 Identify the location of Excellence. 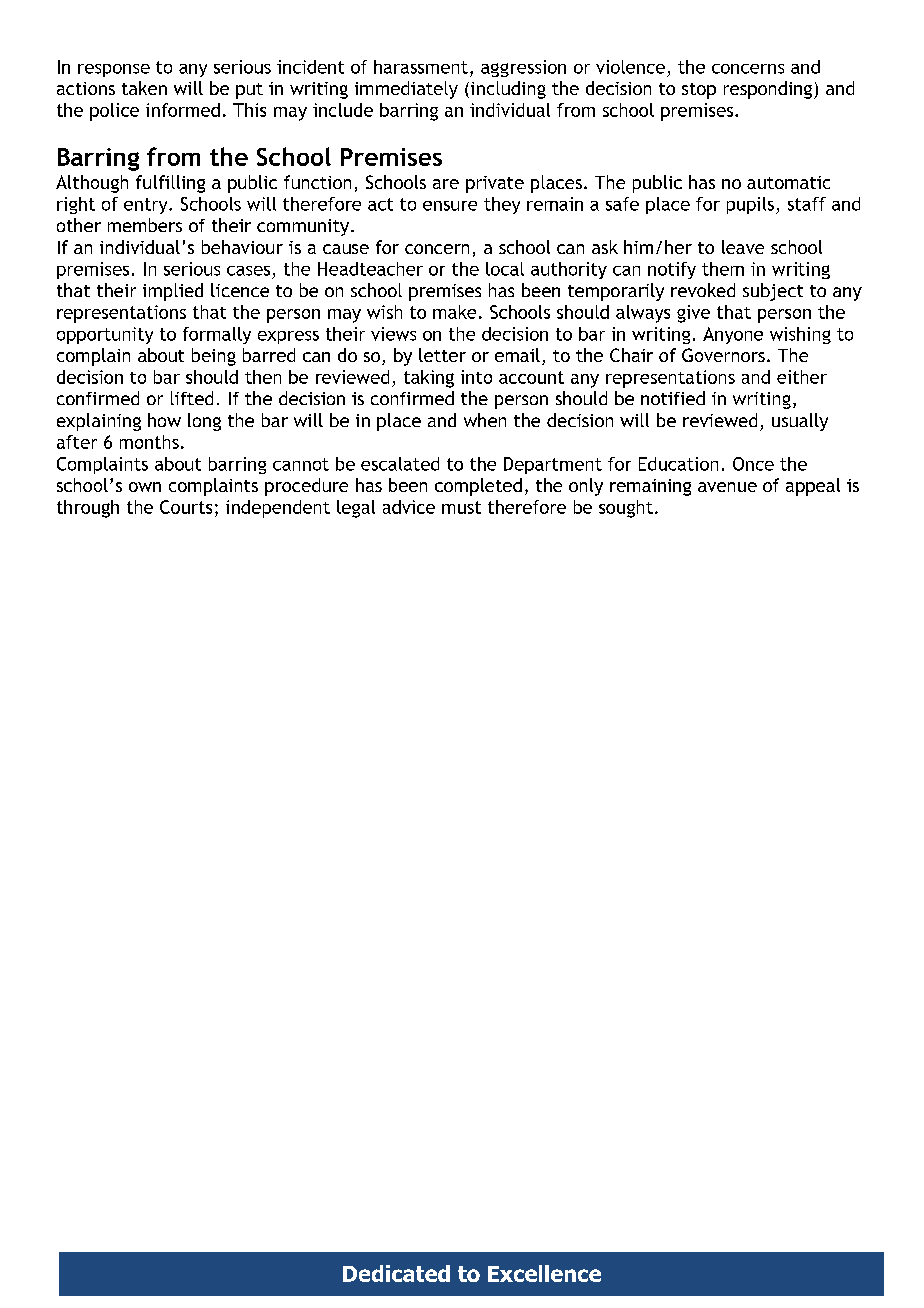
(544, 1273).
